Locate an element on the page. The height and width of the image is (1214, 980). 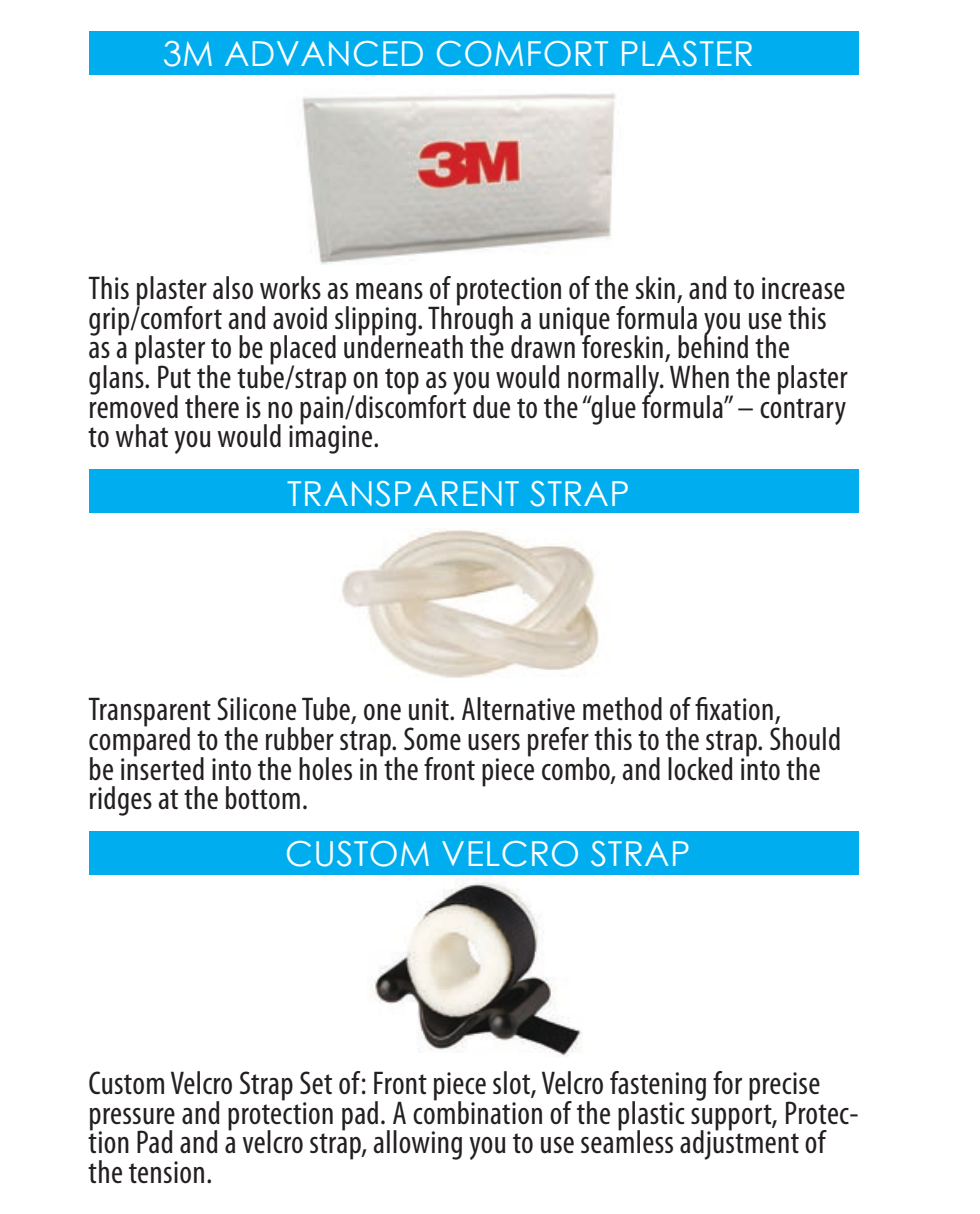
When is located at coordinates (699, 376).
